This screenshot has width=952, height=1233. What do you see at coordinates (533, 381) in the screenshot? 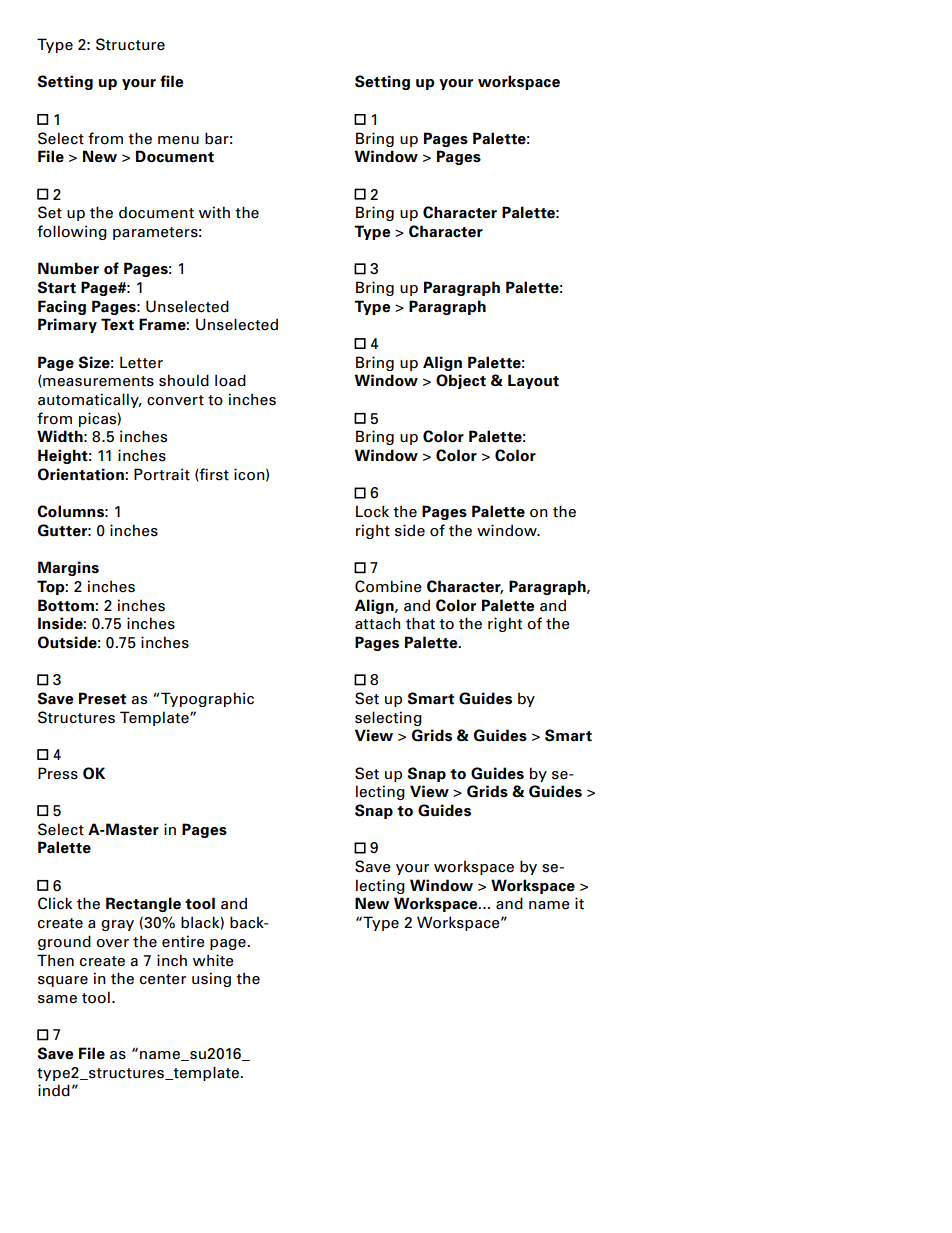
I see `Layout` at bounding box center [533, 381].
